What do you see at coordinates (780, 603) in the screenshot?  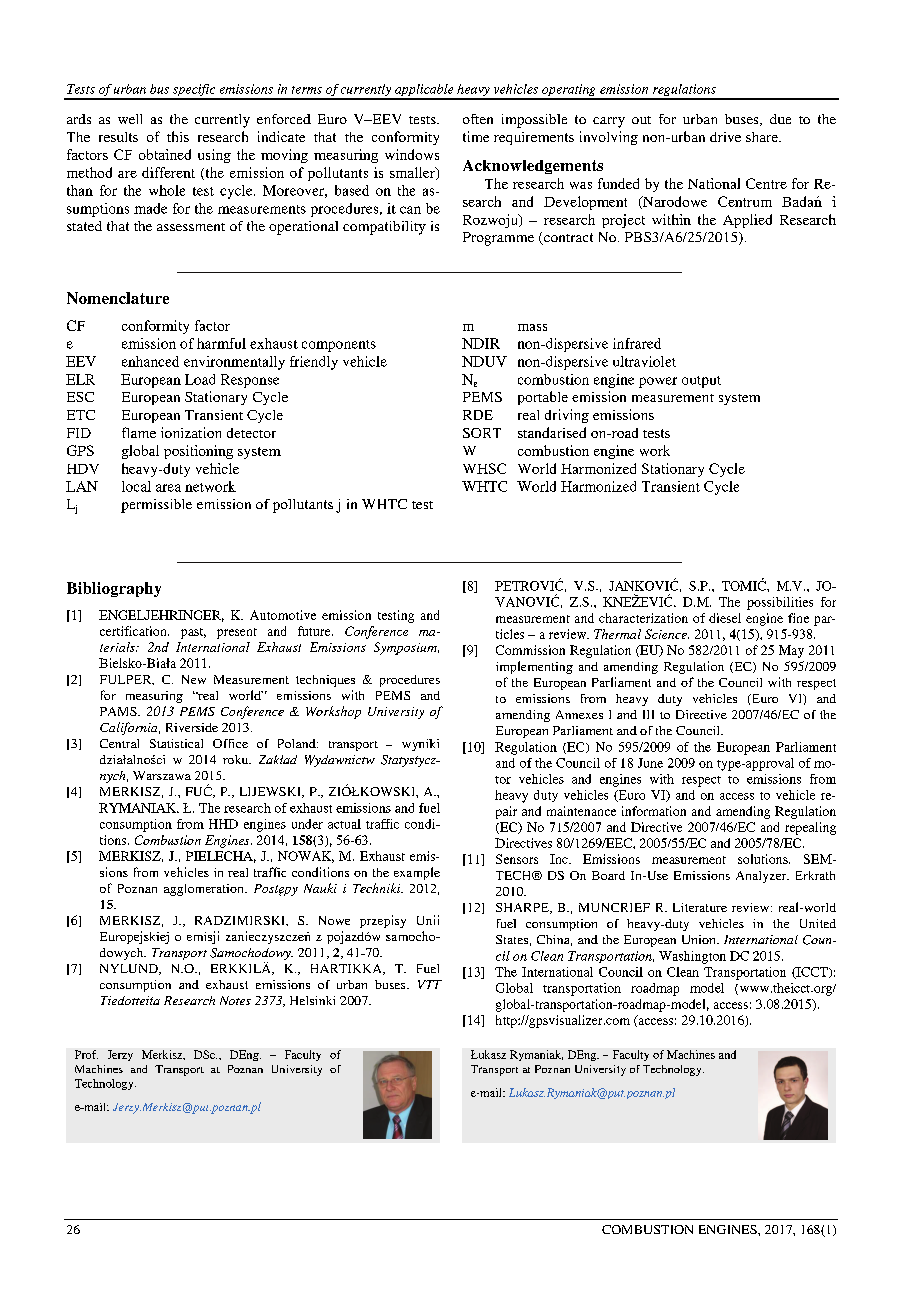 I see `possibilities` at bounding box center [780, 603].
